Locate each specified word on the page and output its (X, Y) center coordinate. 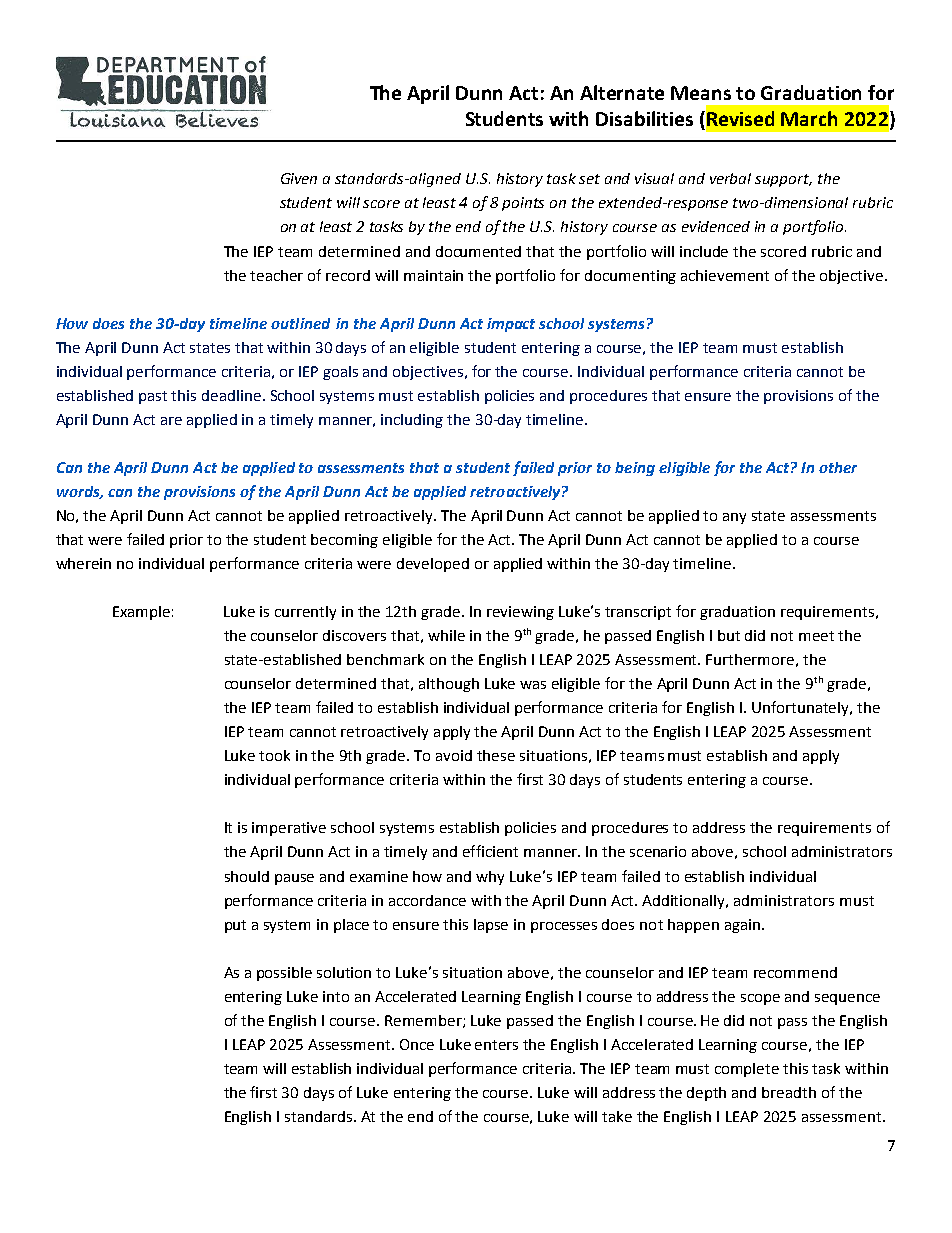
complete (747, 1070)
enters (496, 1045)
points (523, 204)
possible (284, 974)
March (809, 118)
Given (299, 178)
